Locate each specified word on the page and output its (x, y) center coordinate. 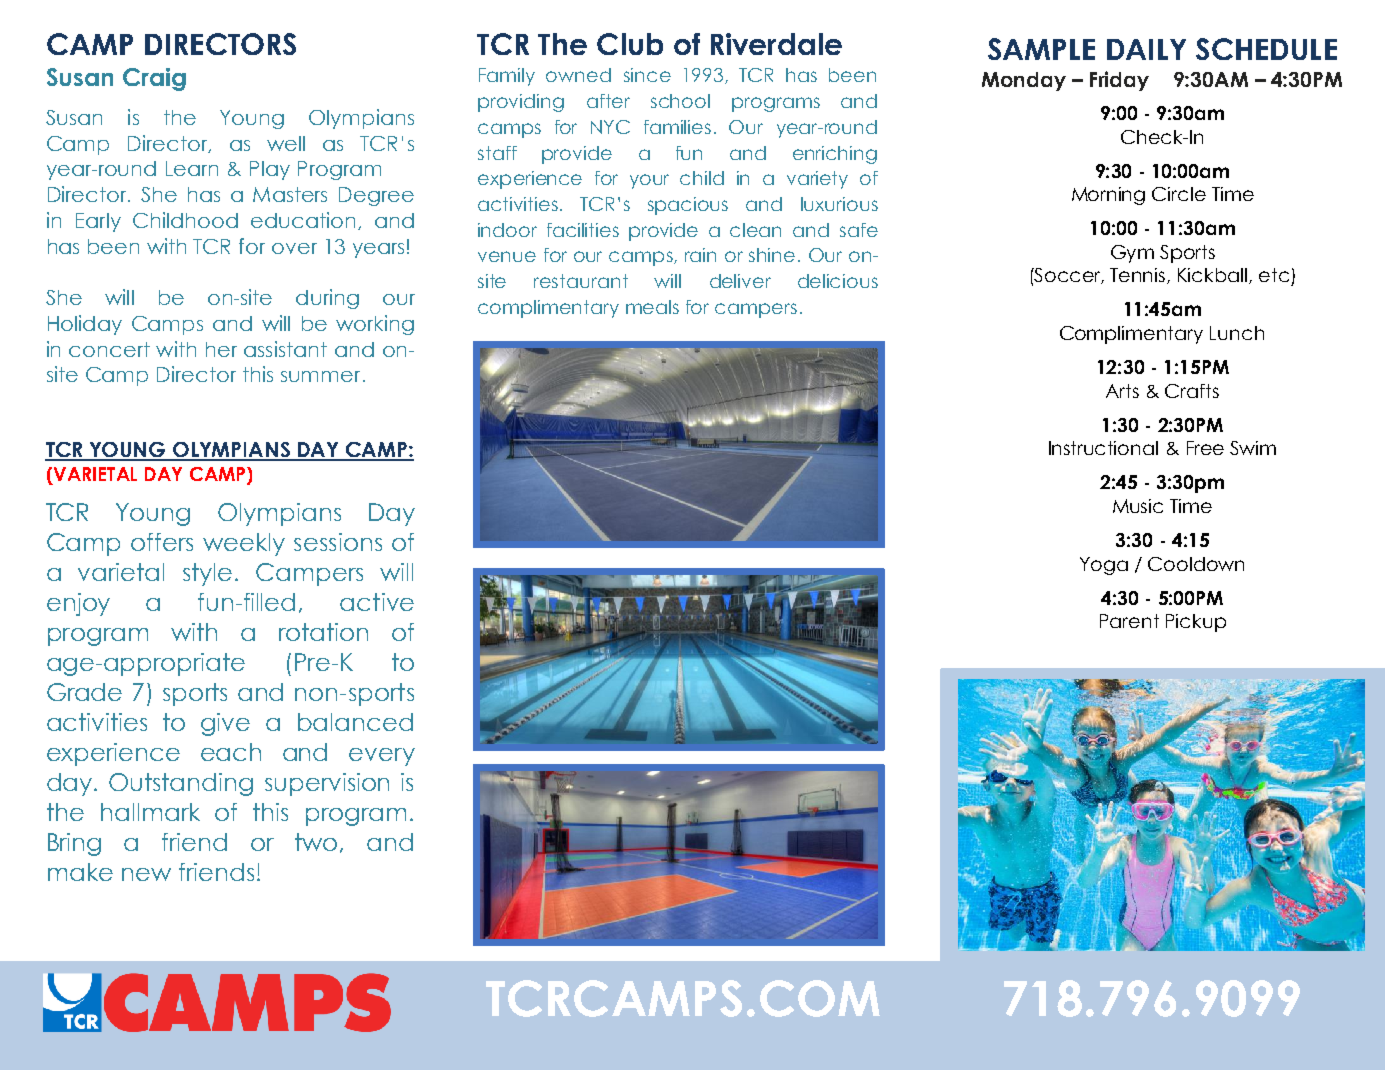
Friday (1119, 81)
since (647, 75)
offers (162, 542)
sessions (338, 542)
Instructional (1103, 448)
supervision (327, 784)
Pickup (1196, 623)
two (316, 842)
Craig (154, 79)
